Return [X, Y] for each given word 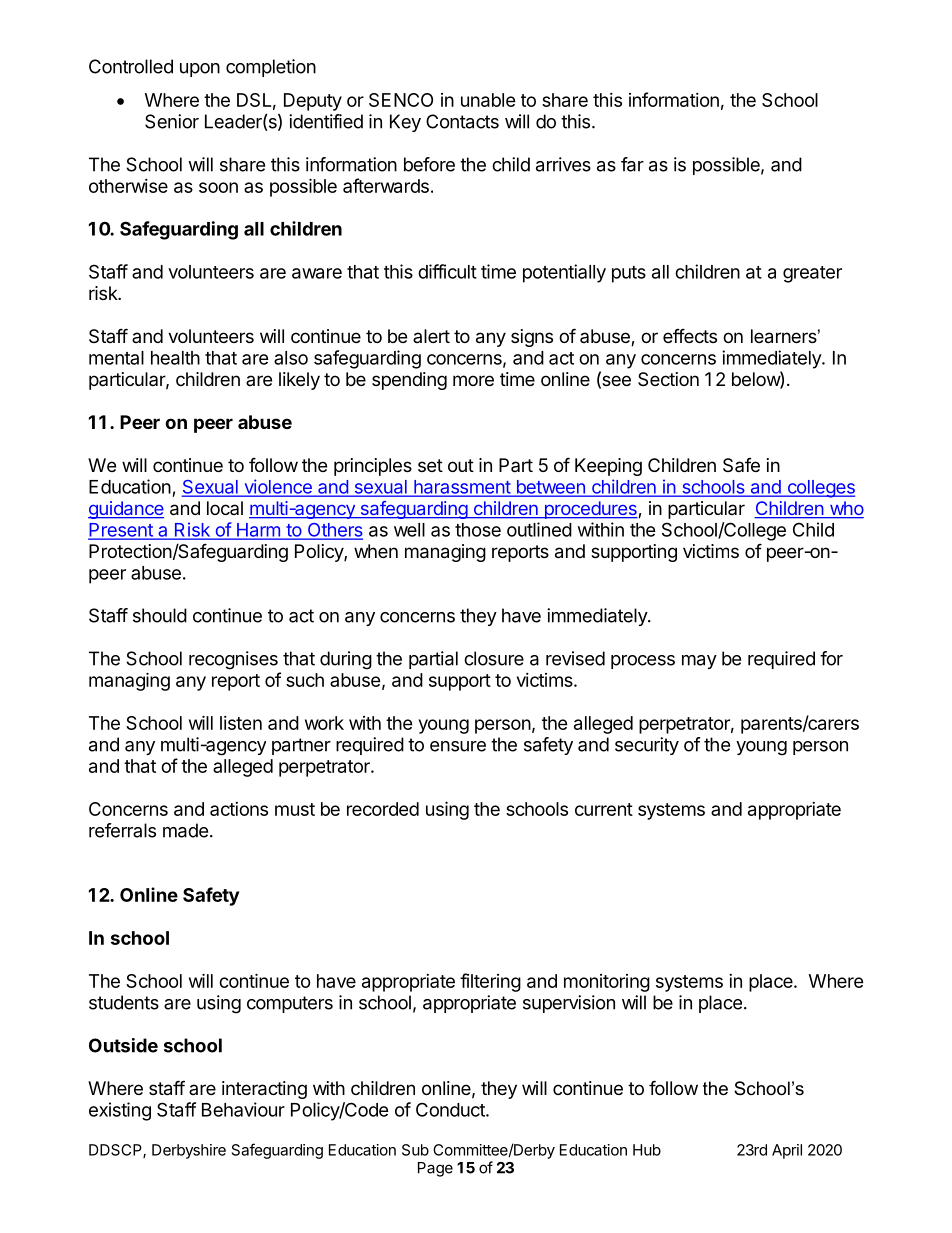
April [787, 1151]
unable [488, 100]
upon [200, 70]
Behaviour [243, 1109]
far [632, 164]
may [699, 662]
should [160, 615]
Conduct [451, 1109]
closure [494, 658]
